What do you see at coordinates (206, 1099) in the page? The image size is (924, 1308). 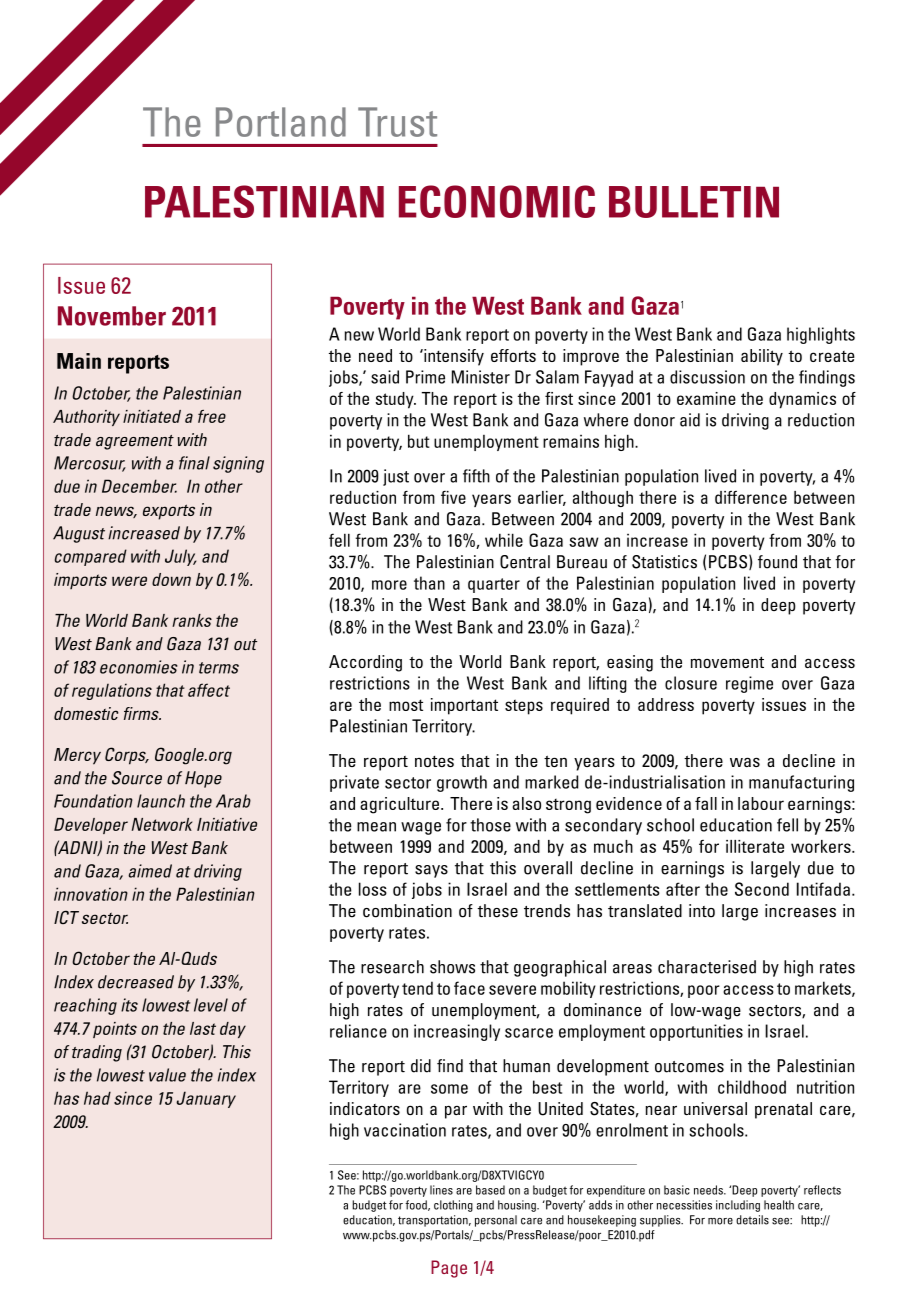 I see `January` at bounding box center [206, 1099].
